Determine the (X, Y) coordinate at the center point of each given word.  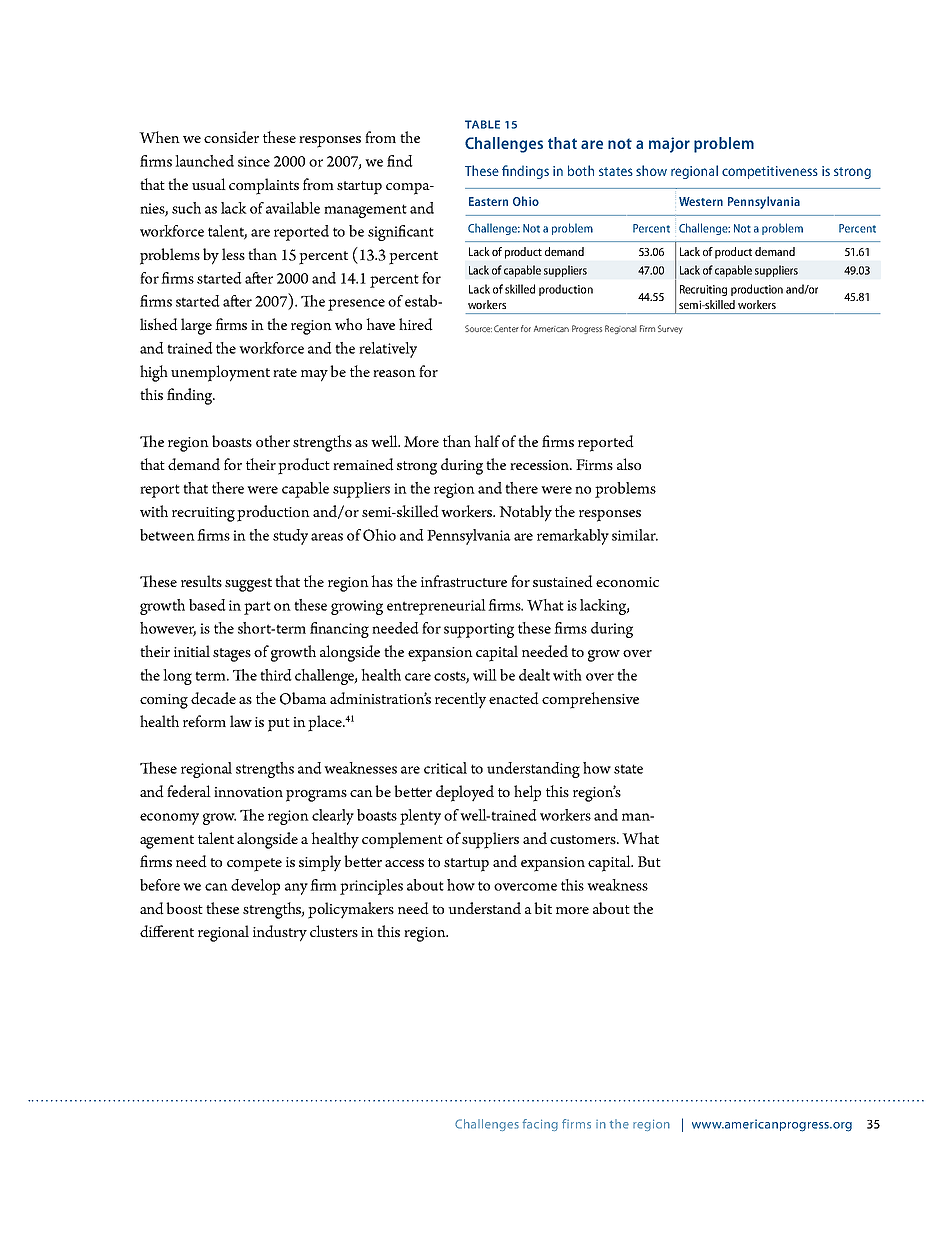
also (629, 464)
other (273, 441)
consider (231, 137)
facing (540, 1125)
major (669, 145)
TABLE (482, 124)
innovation (248, 792)
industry (280, 933)
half (487, 441)
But (649, 861)
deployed (465, 793)
